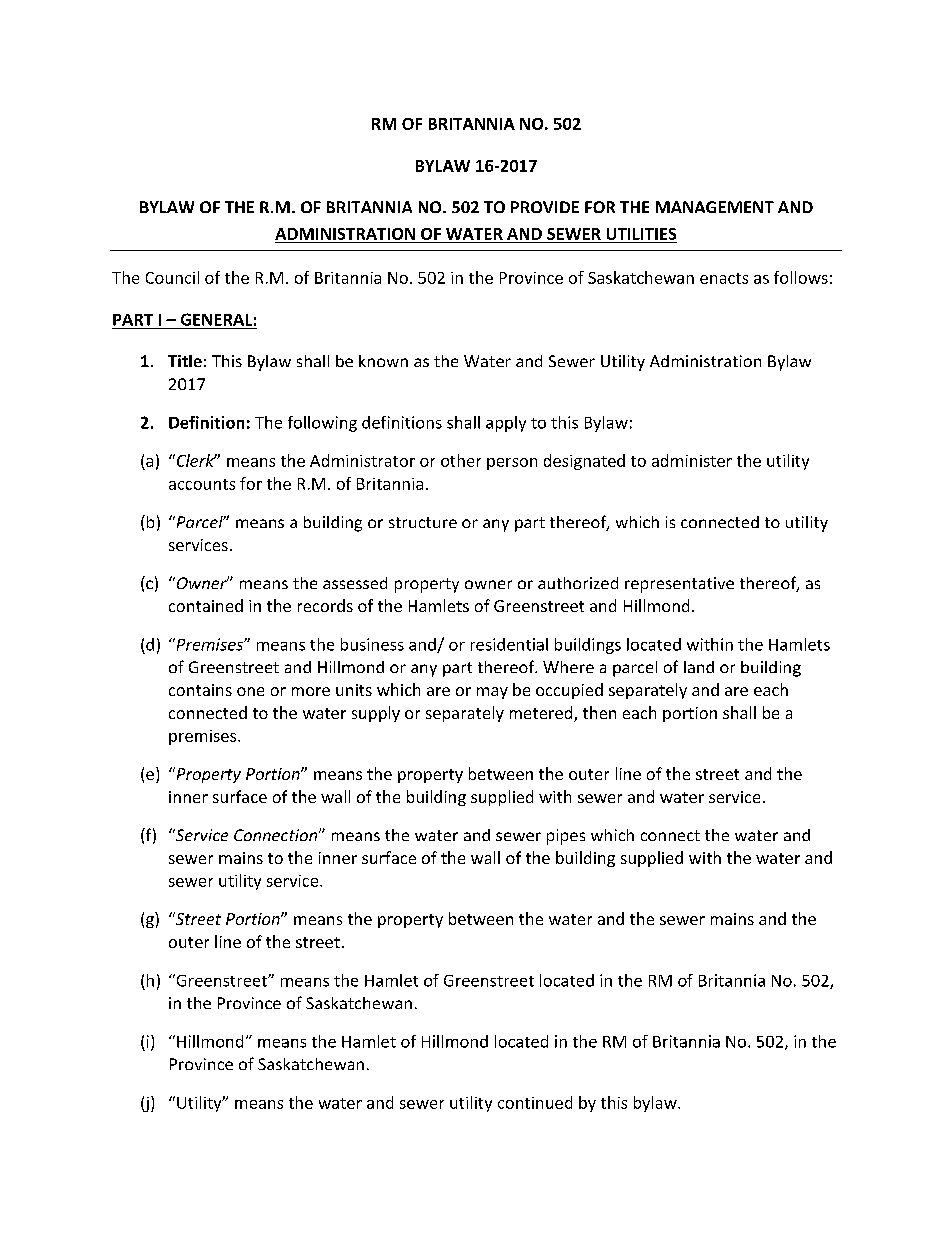 This page has width=952, height=1233. Describe the element at coordinates (535, 1102) in the page. I see `continued` at that location.
